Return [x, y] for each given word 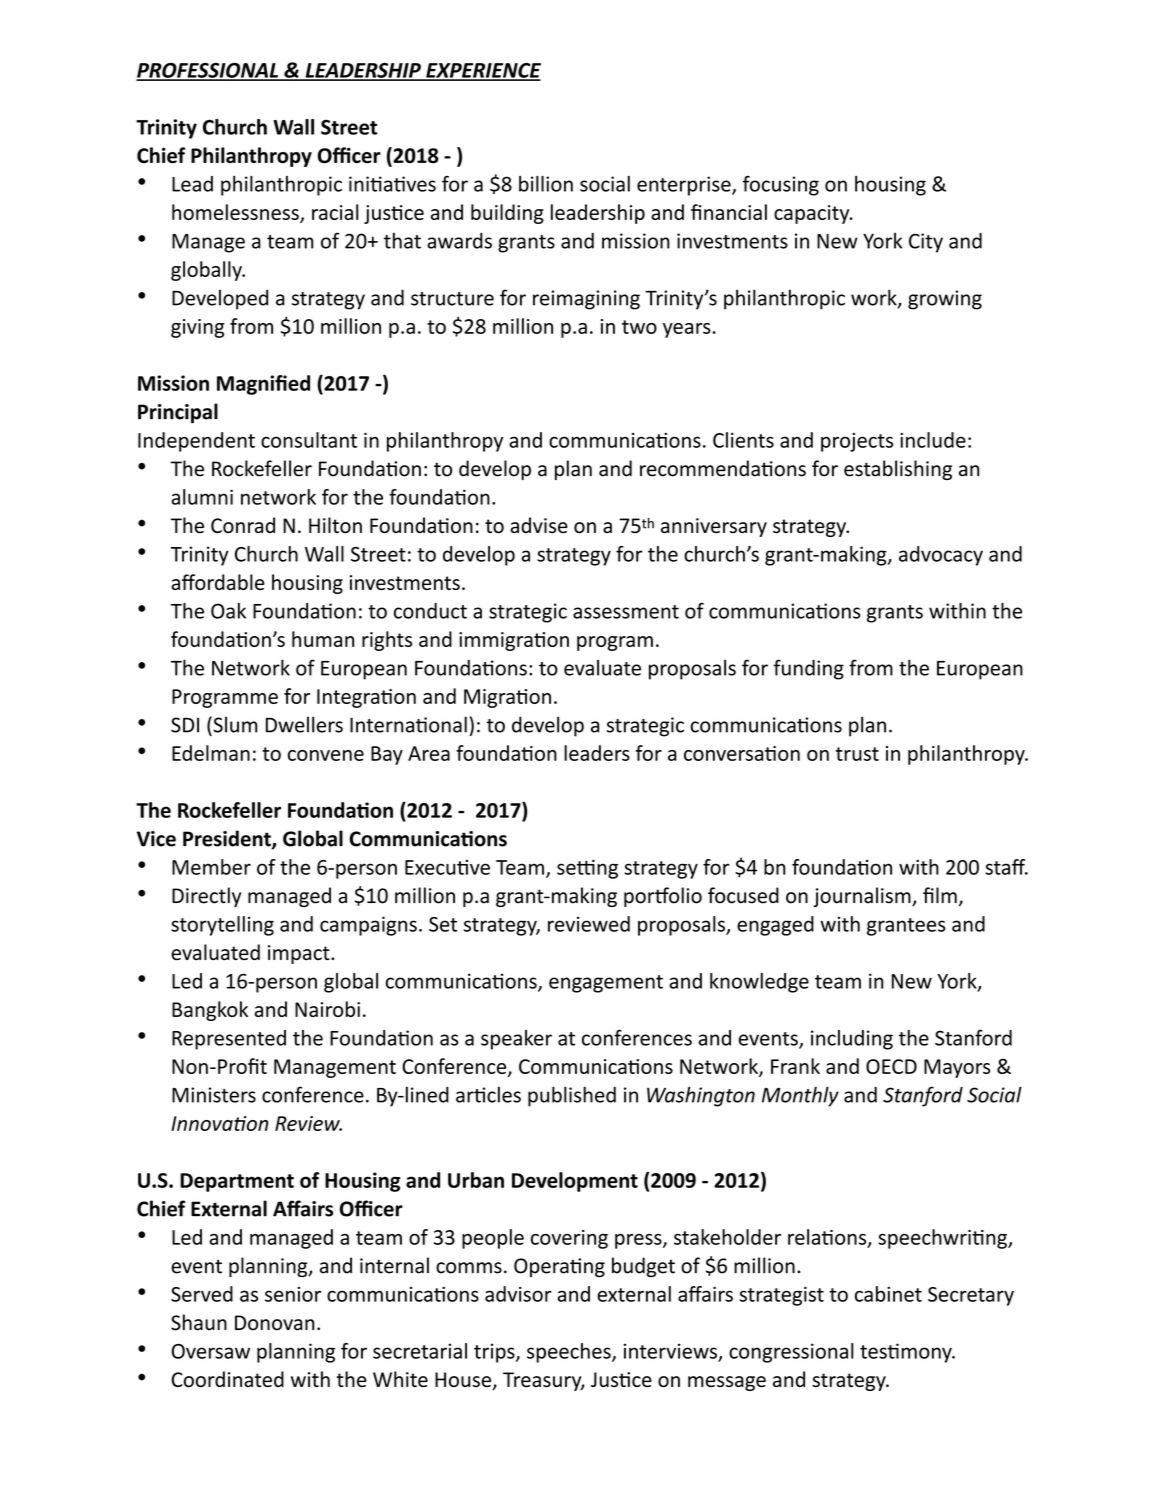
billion [546, 184]
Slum [234, 724]
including [852, 1040]
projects [857, 442]
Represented [229, 1040]
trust [857, 754]
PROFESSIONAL [208, 71]
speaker [516, 1040]
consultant [309, 440]
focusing [781, 186]
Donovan [274, 1323]
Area [429, 753]
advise [539, 525]
